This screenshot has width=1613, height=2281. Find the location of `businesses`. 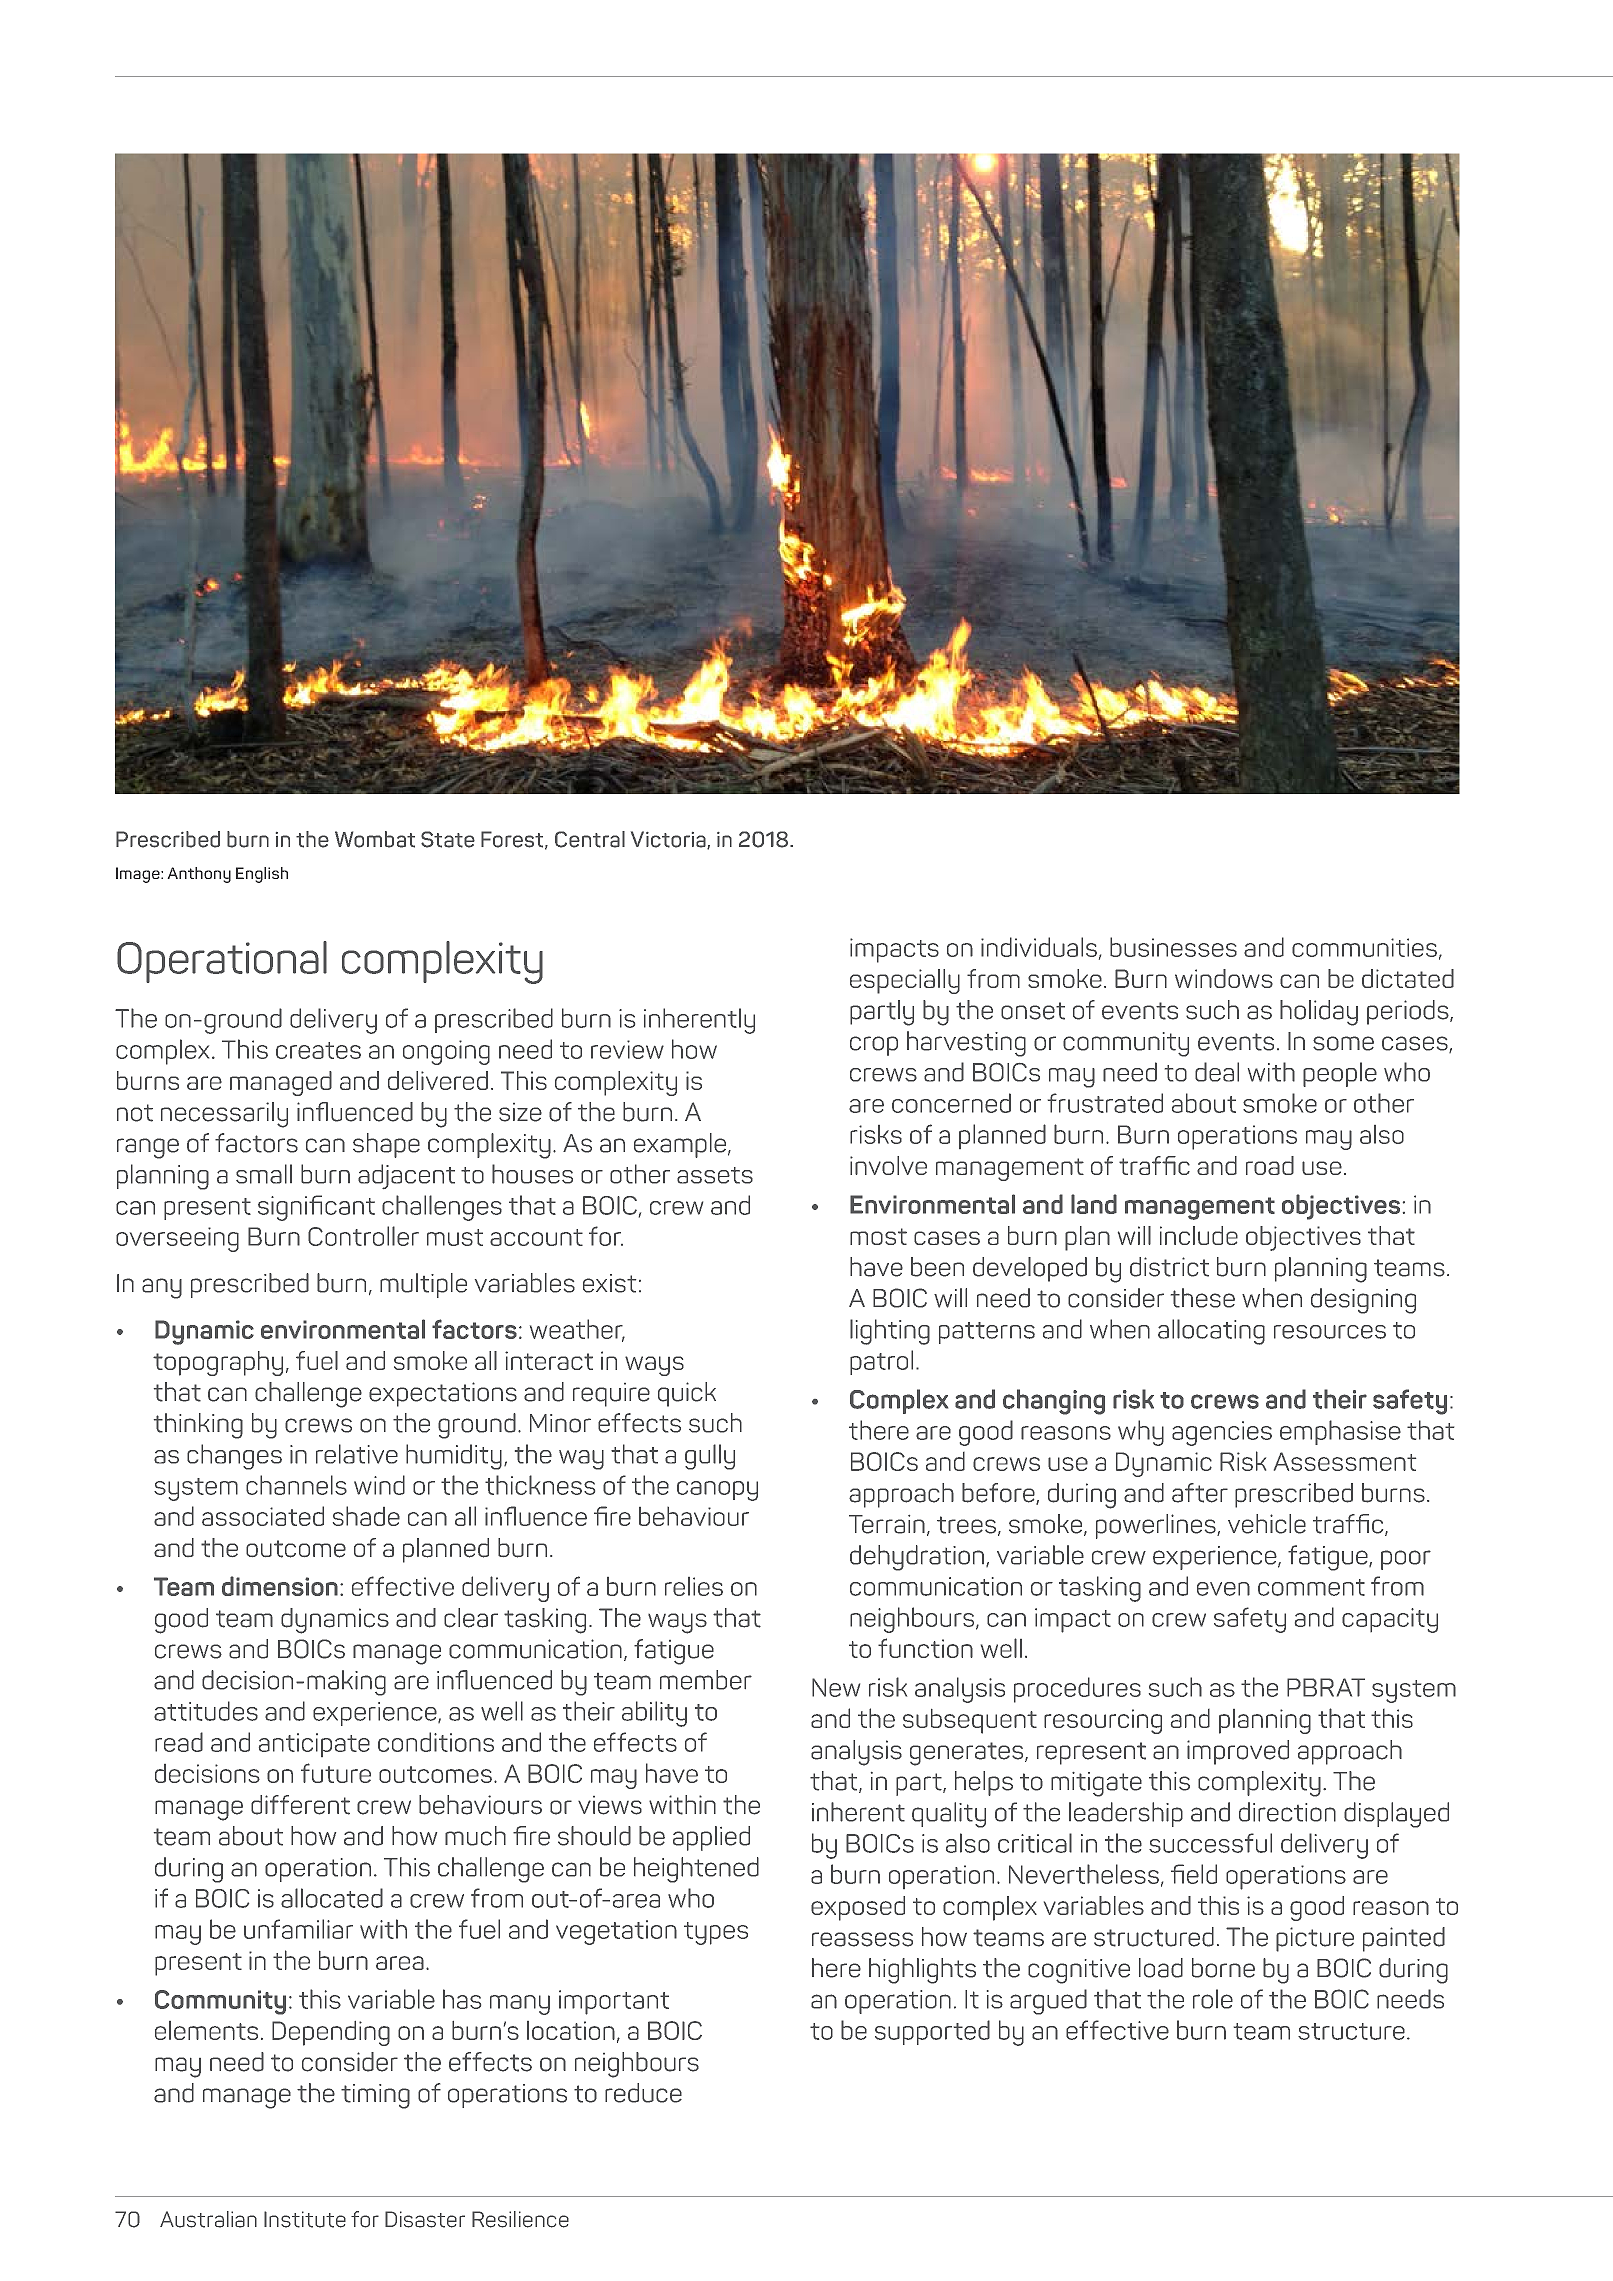

businesses is located at coordinates (1173, 947).
